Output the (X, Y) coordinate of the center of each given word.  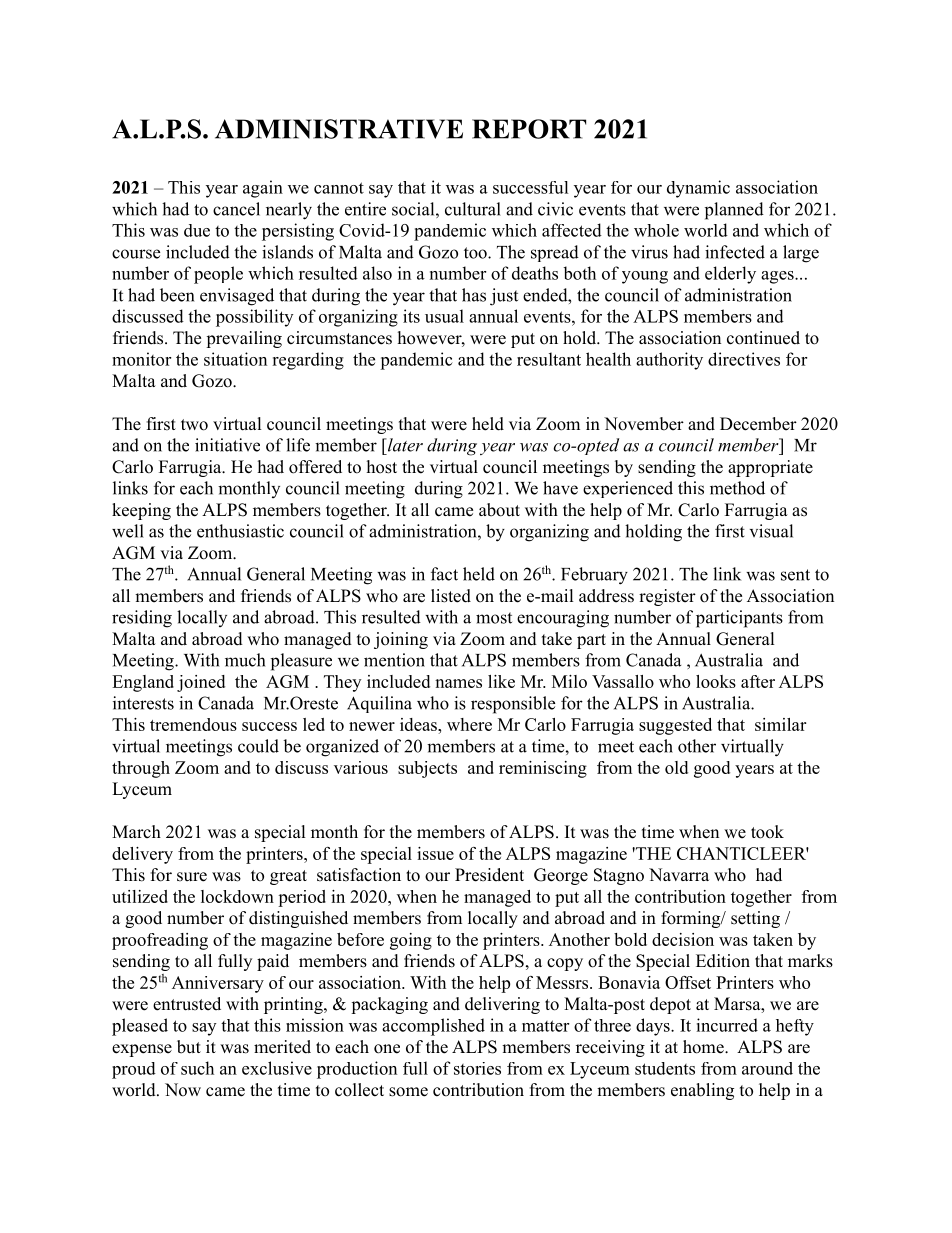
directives (744, 359)
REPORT (529, 129)
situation (235, 359)
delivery (142, 855)
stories (477, 1068)
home (704, 1047)
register (667, 597)
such (197, 1068)
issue (435, 853)
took (767, 832)
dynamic (698, 189)
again (263, 189)
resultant (549, 359)
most (494, 618)
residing (142, 619)
